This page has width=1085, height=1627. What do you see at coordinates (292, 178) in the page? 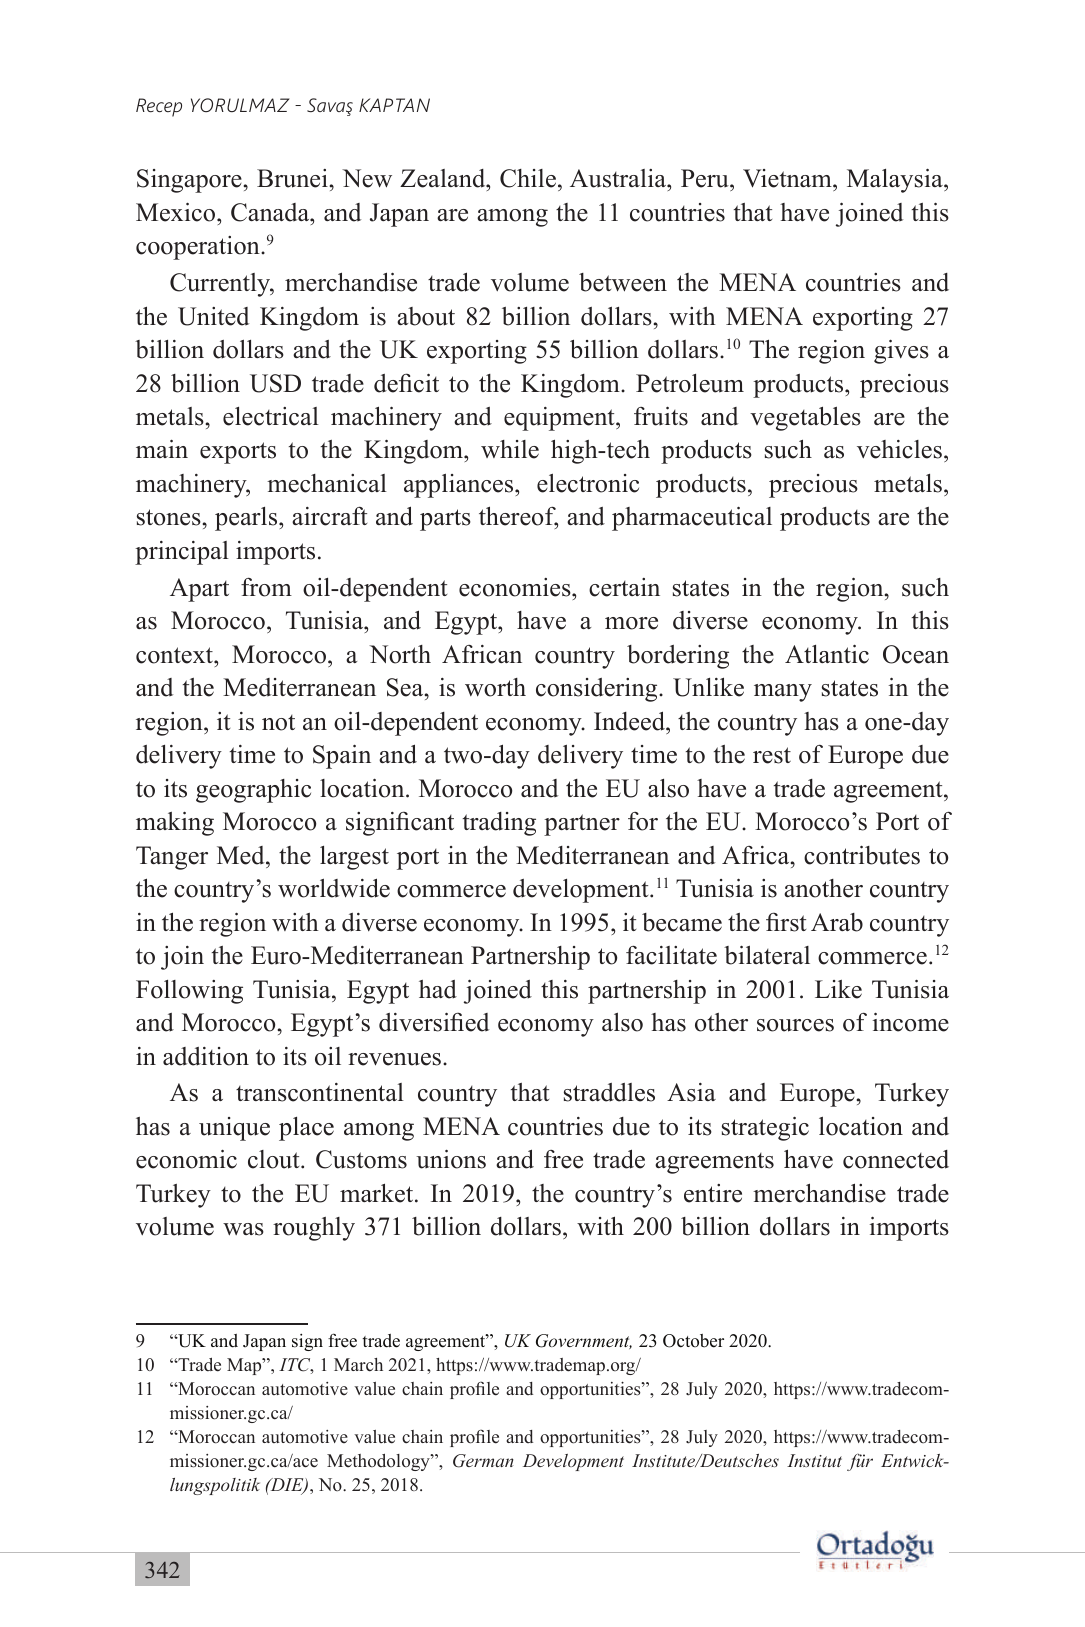
I see `Brunei` at bounding box center [292, 178].
